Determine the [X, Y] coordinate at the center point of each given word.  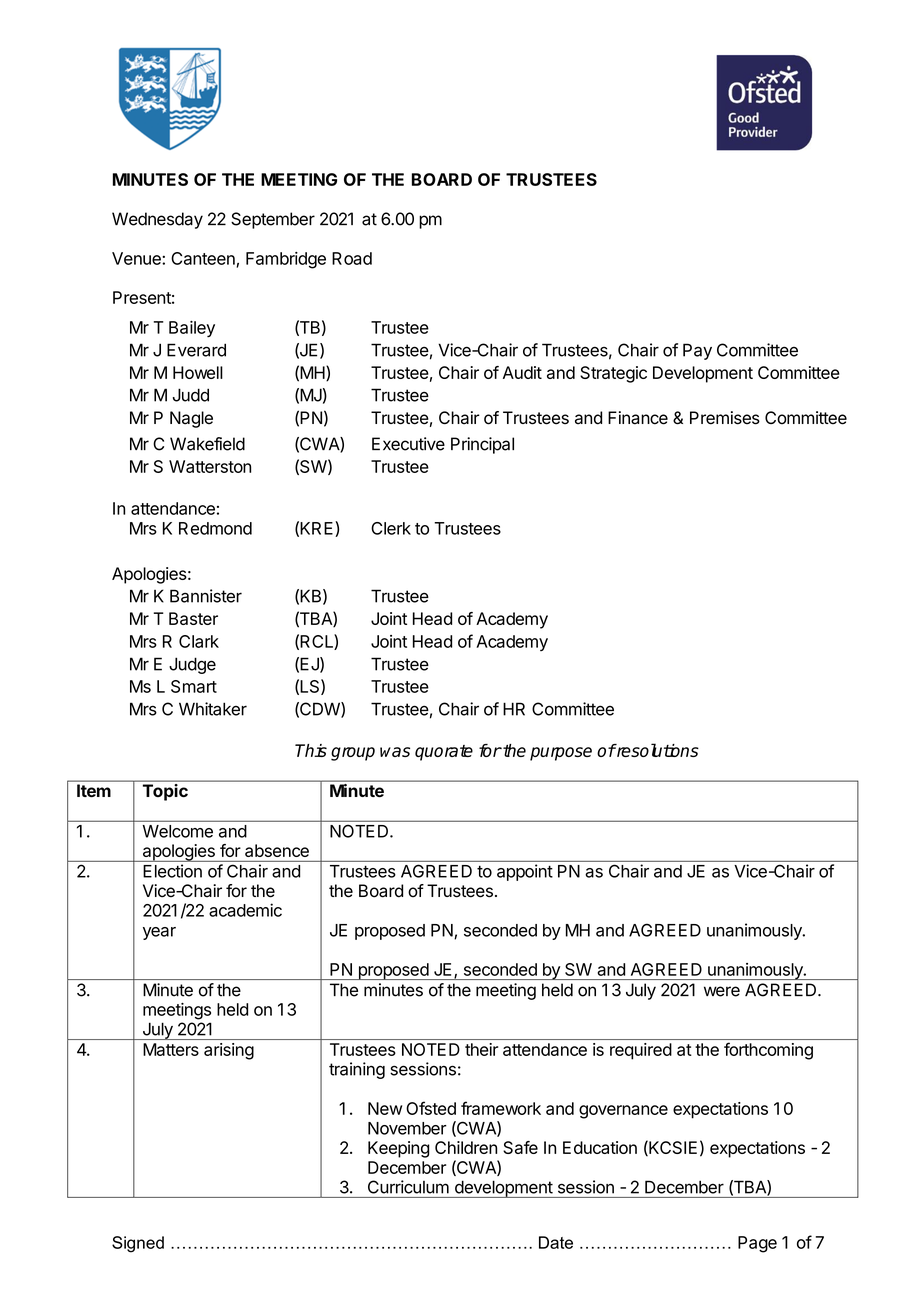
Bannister [206, 596]
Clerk [391, 528]
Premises [725, 418]
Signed [138, 1244]
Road [352, 258]
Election [172, 871]
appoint [525, 872]
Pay [697, 351]
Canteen [204, 259]
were [722, 991]
